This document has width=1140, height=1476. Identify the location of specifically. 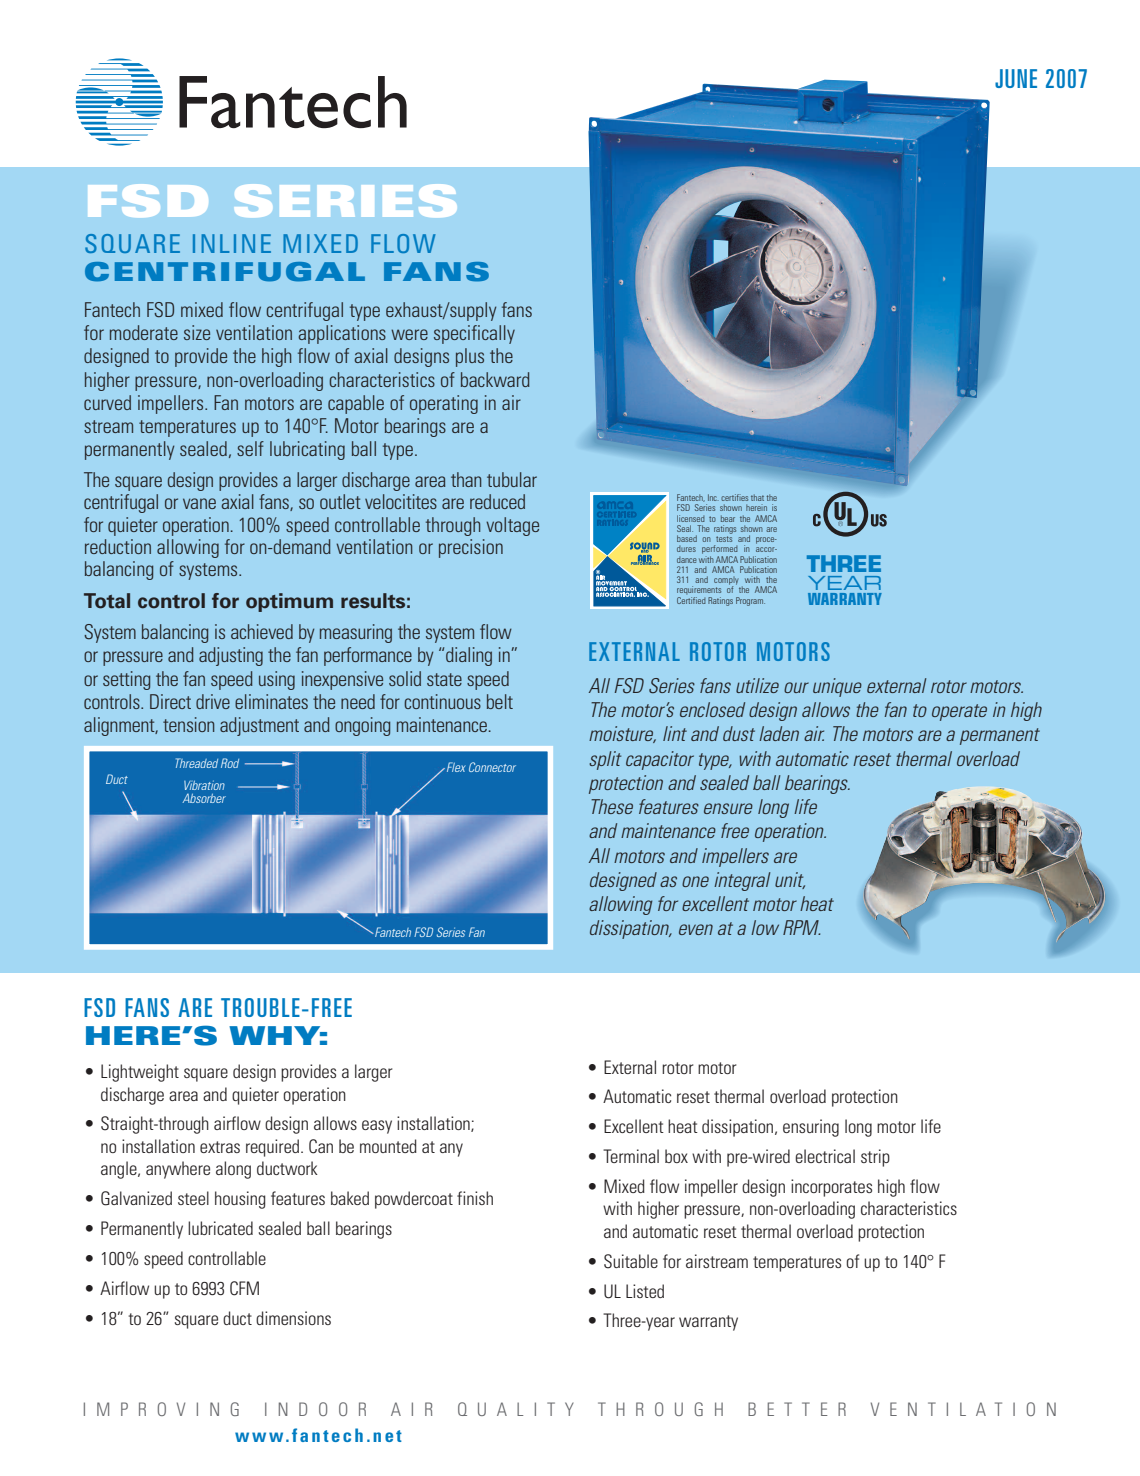
(474, 334).
